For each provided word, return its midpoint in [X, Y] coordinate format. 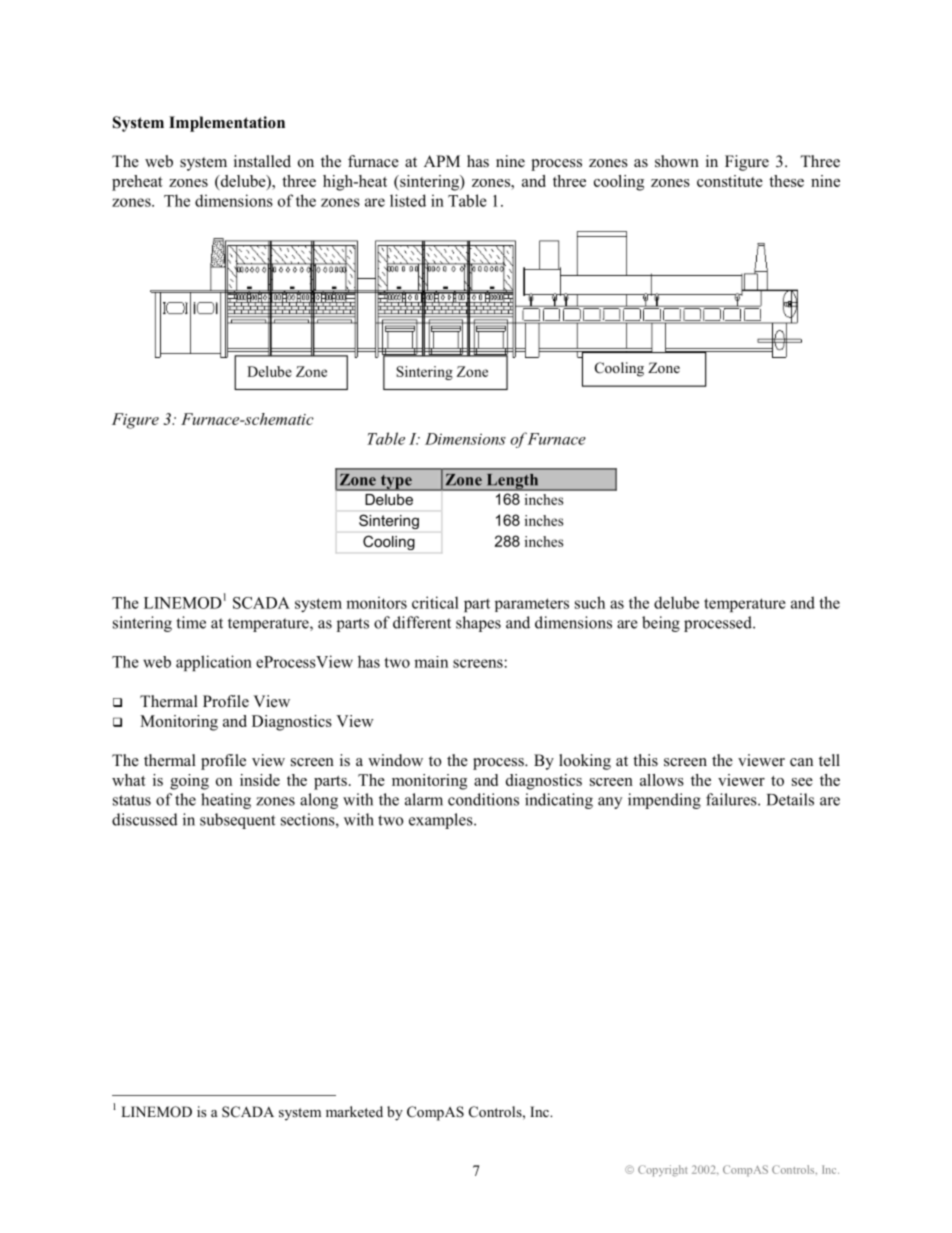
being [661, 624]
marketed [354, 1111]
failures [732, 799]
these [786, 181]
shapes [478, 624]
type [396, 483]
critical [435, 602]
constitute [730, 181]
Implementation [227, 124]
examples [442, 821]
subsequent [237, 821]
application [214, 663]
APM [442, 161]
